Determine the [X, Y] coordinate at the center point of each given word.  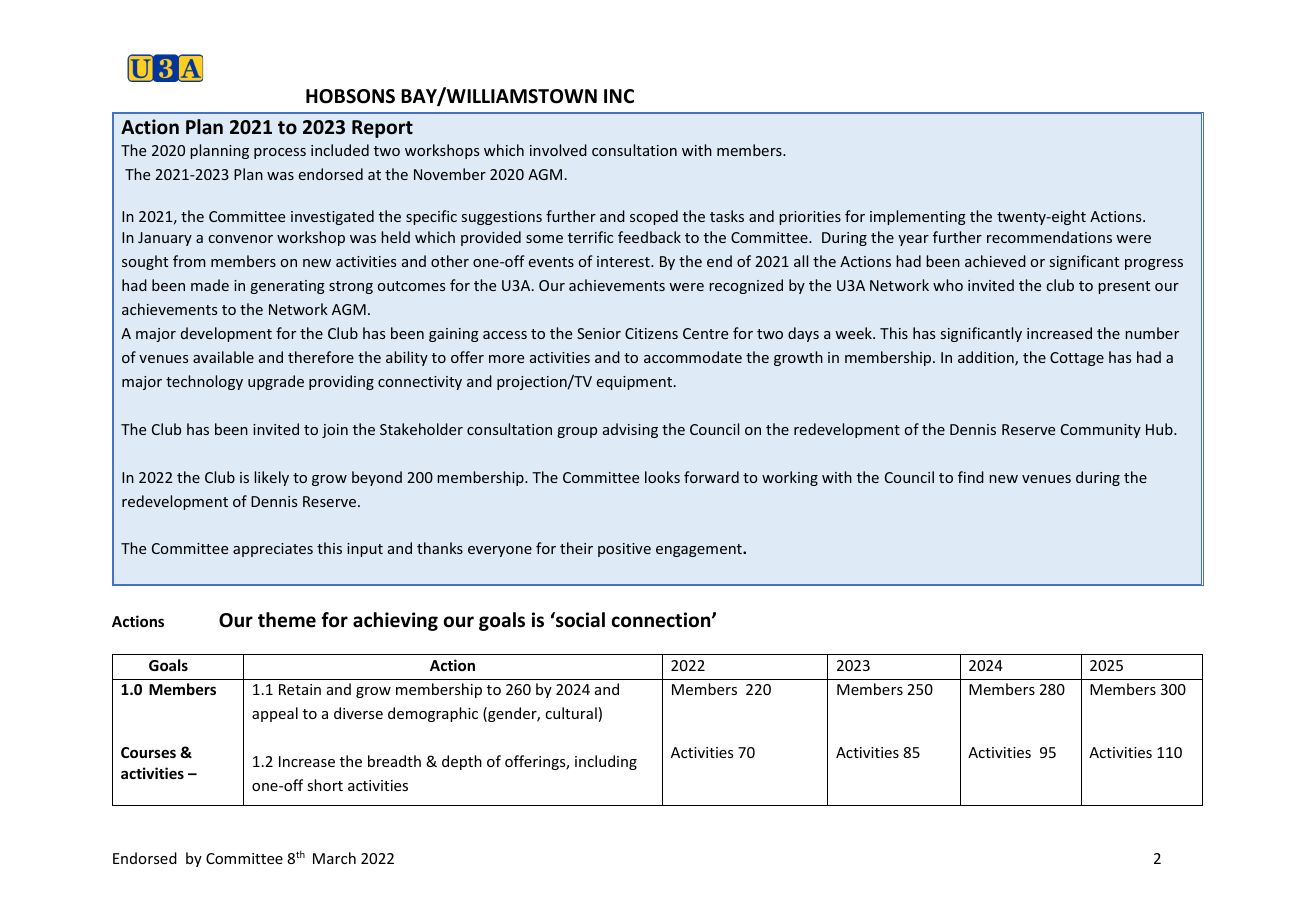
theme [287, 620]
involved [558, 150]
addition [987, 358]
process [280, 153]
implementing [918, 217]
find [971, 477]
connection [662, 620]
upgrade [276, 382]
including [606, 762]
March [334, 858]
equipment [634, 383]
